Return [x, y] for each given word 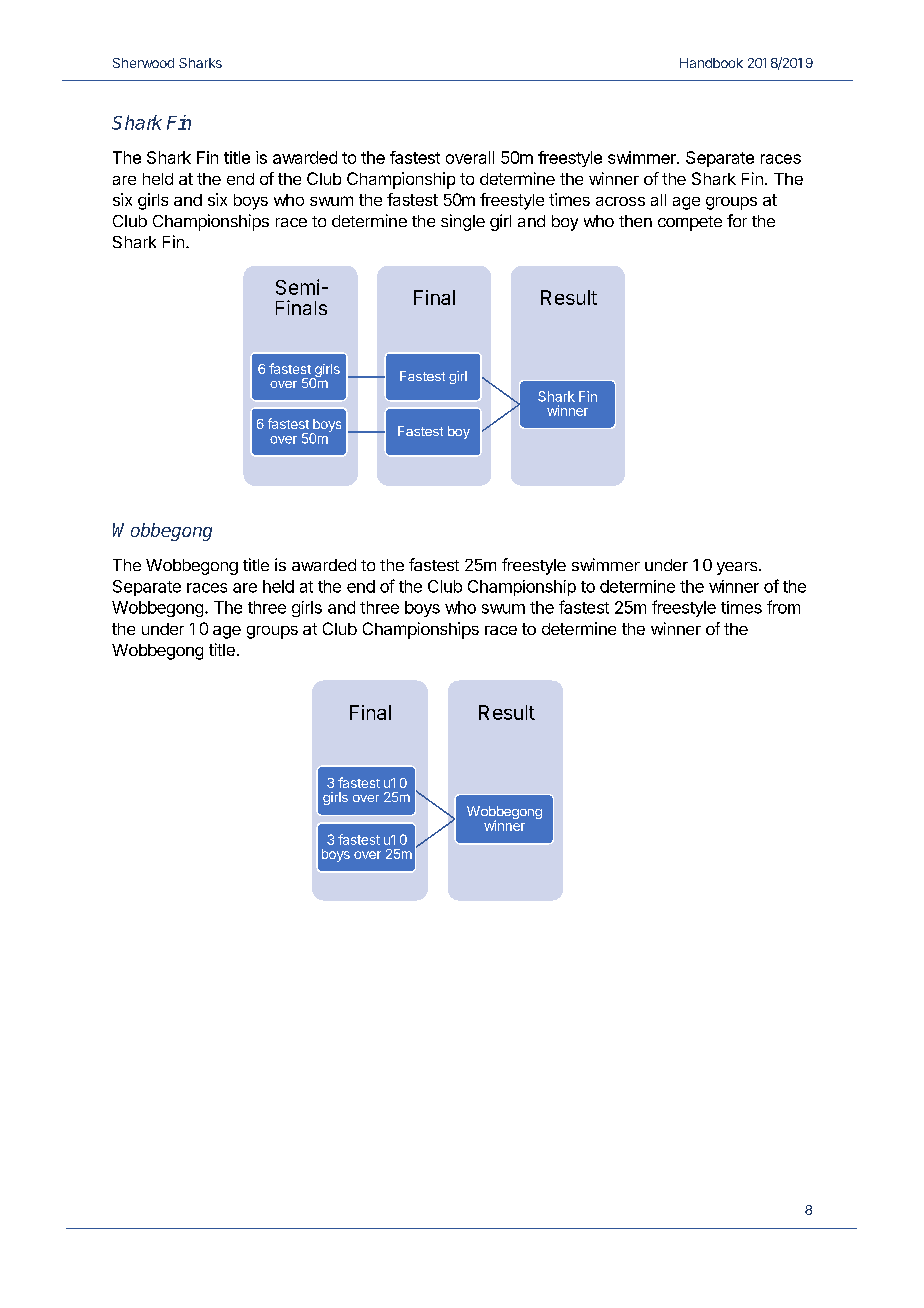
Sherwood [143, 63]
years [738, 568]
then [635, 221]
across [620, 201]
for [737, 220]
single [463, 222]
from [783, 607]
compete [690, 223]
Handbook [711, 63]
